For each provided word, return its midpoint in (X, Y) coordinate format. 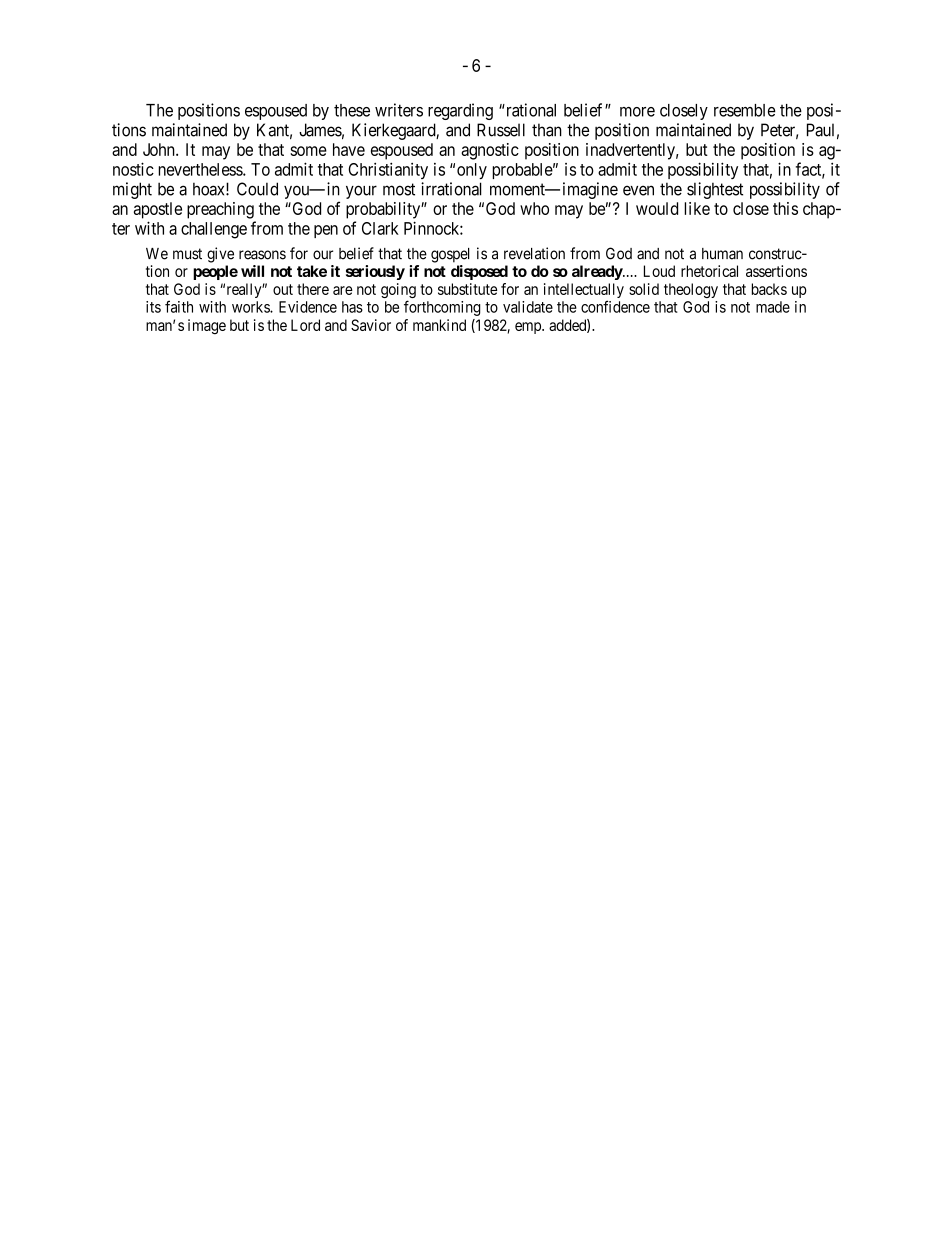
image (207, 327)
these (352, 110)
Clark (380, 228)
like (697, 208)
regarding (460, 111)
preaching (220, 210)
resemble (745, 110)
